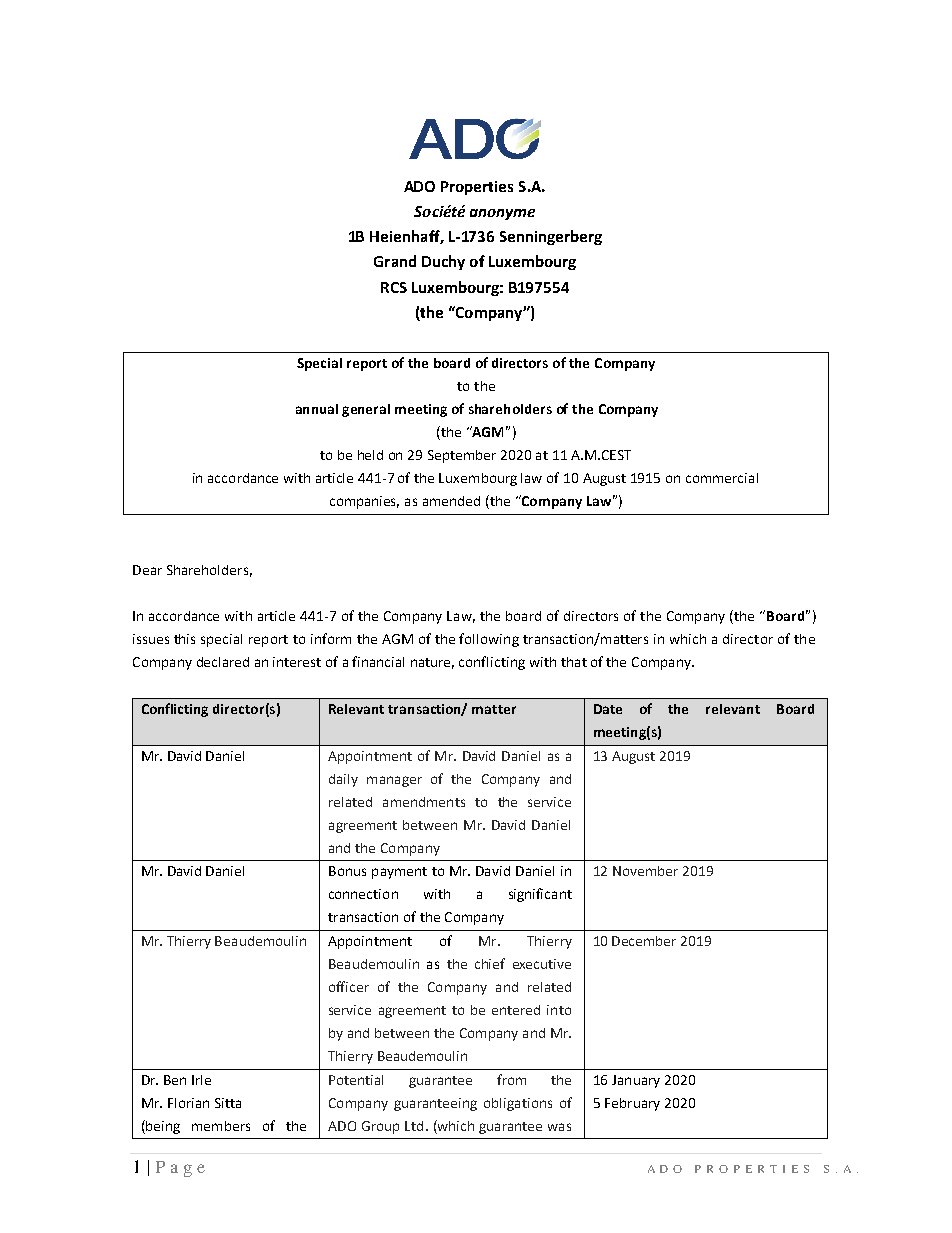 This screenshot has width=952, height=1233. What do you see at coordinates (432, 663) in the screenshot?
I see `nature` at bounding box center [432, 663].
